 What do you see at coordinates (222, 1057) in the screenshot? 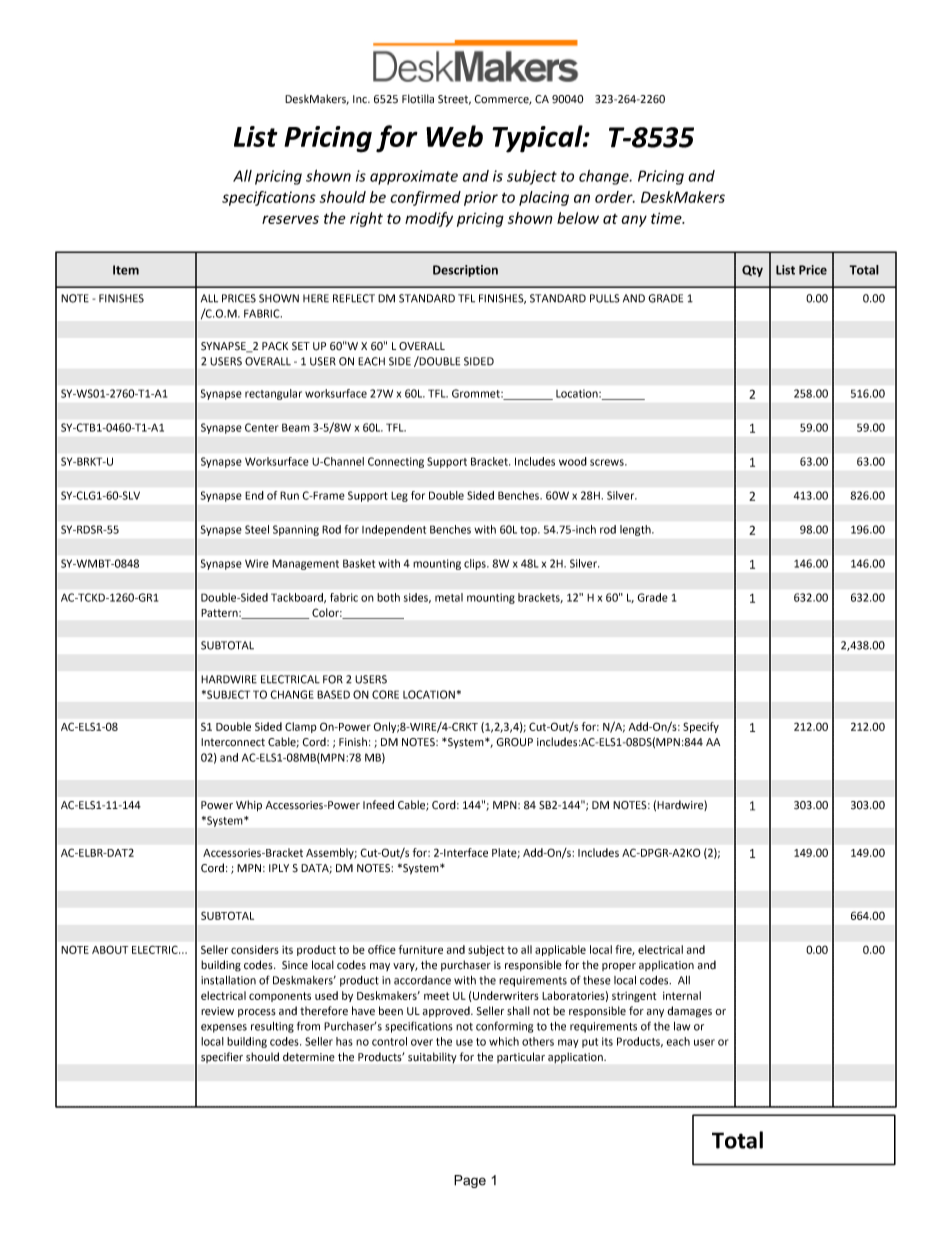
I see `specifier` at bounding box center [222, 1057].
